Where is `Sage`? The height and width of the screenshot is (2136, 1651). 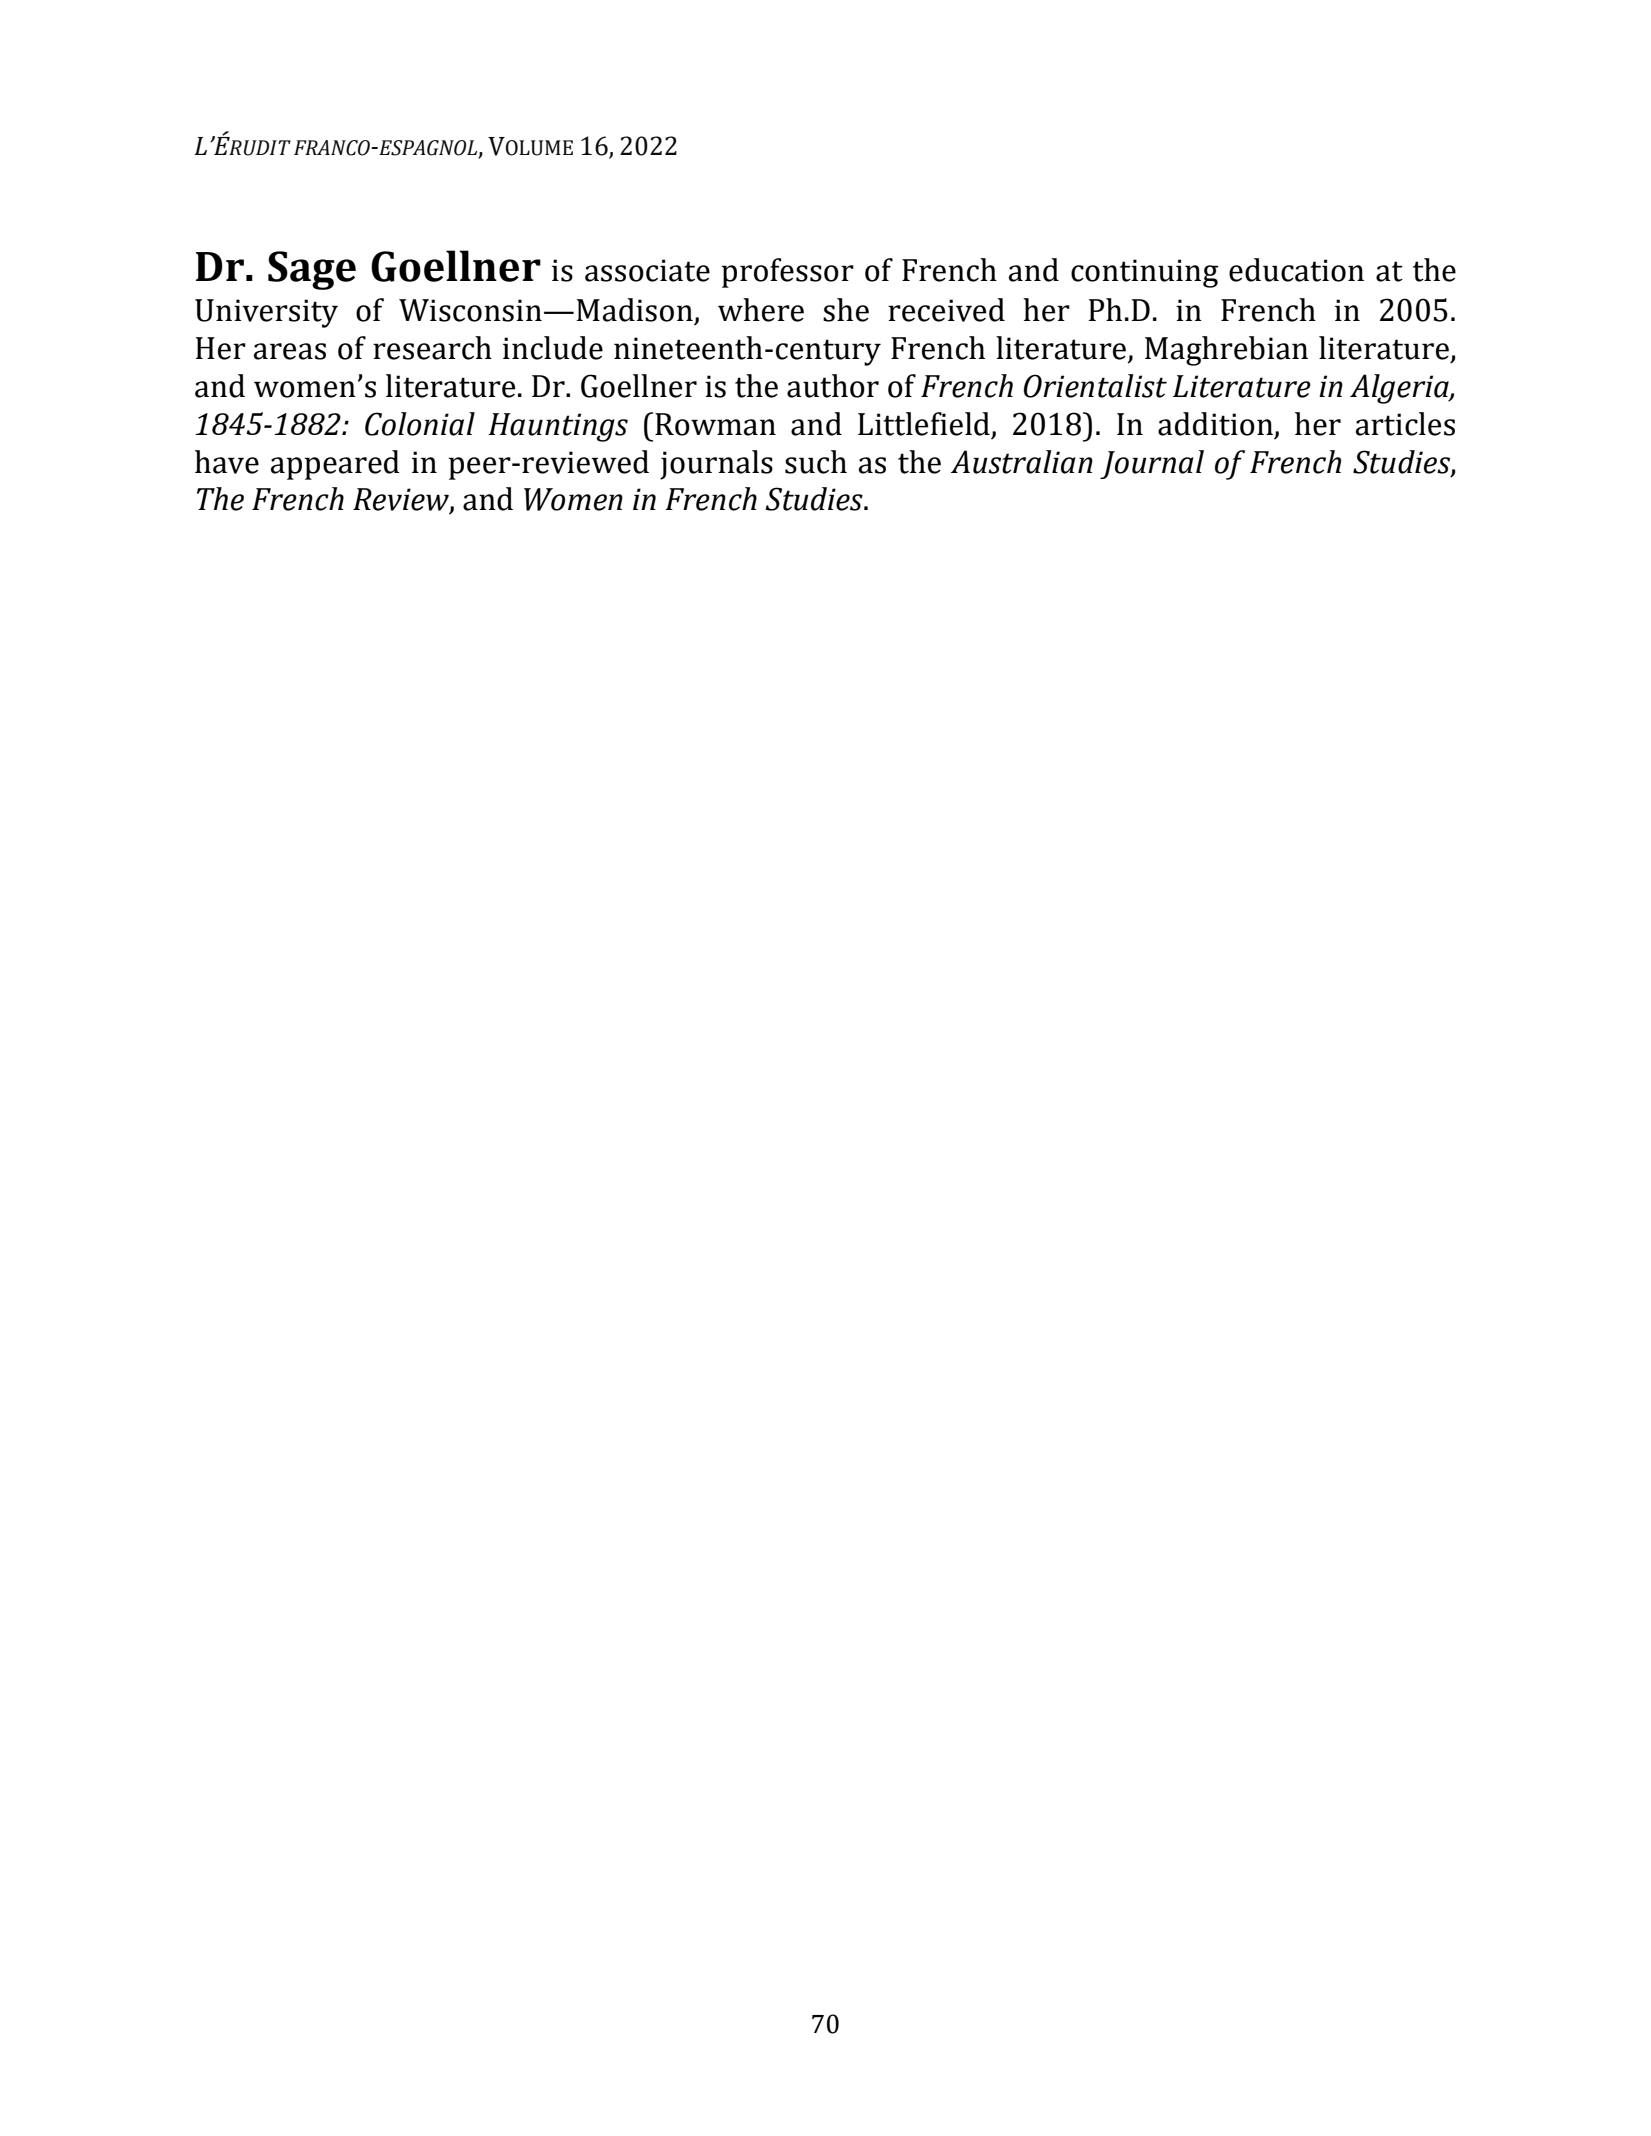 Sage is located at coordinates (312, 270).
